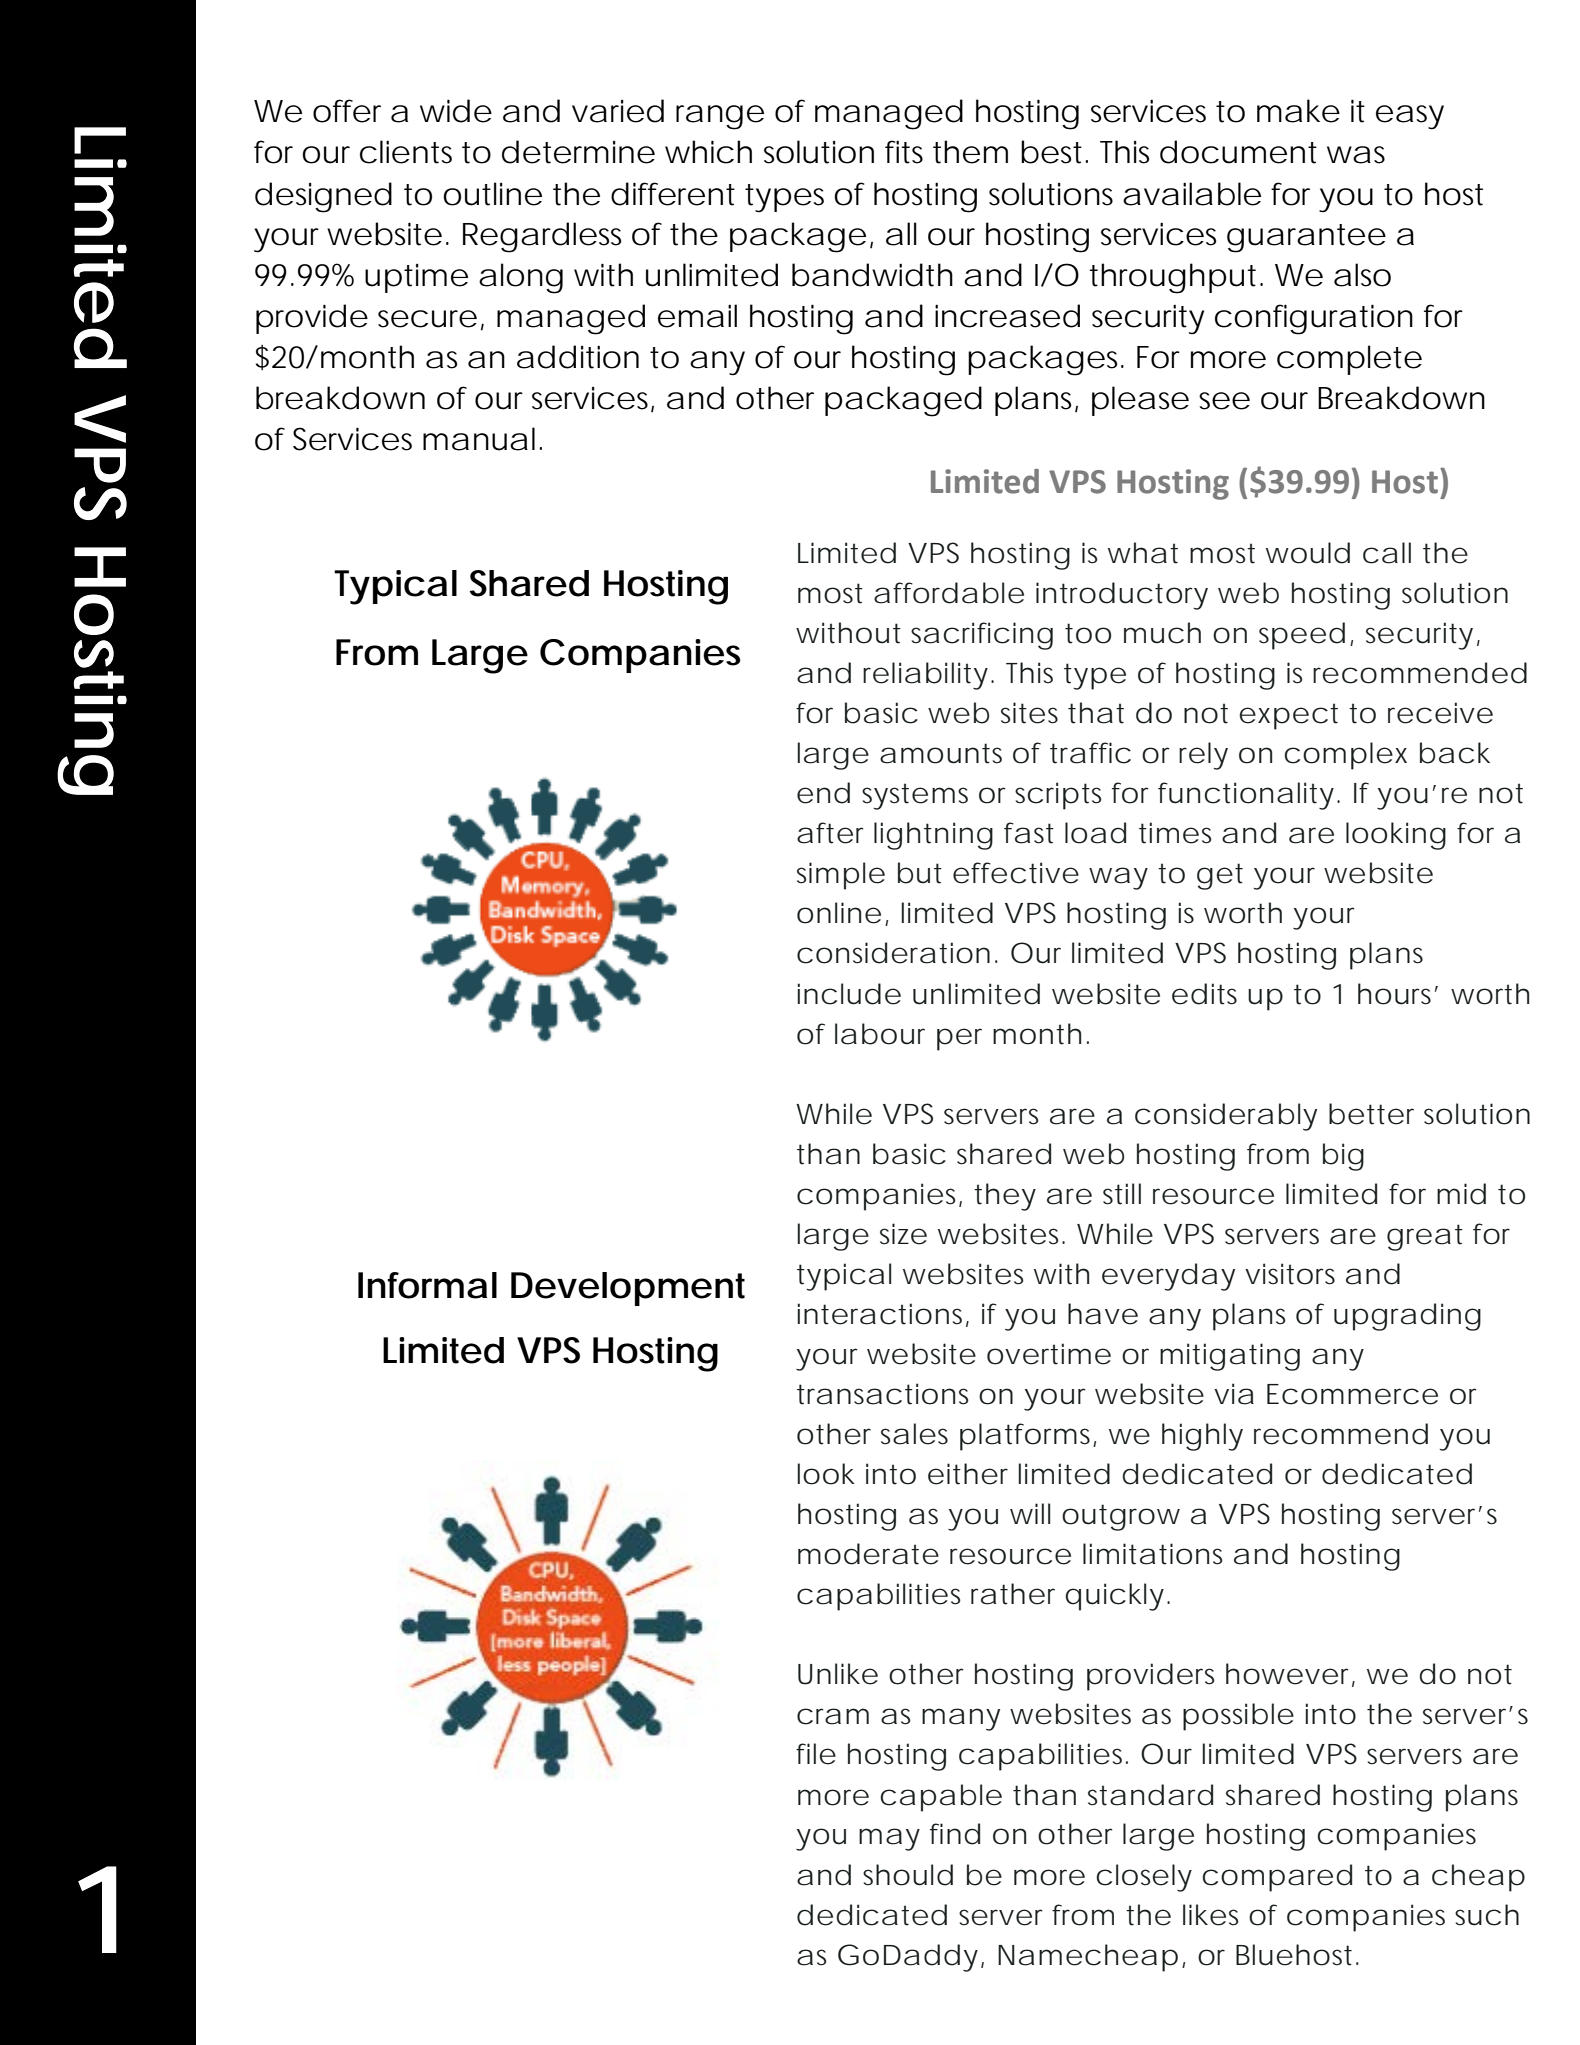 The image size is (1580, 2045). Describe the element at coordinates (879, 1314) in the screenshot. I see `interactions` at that location.
